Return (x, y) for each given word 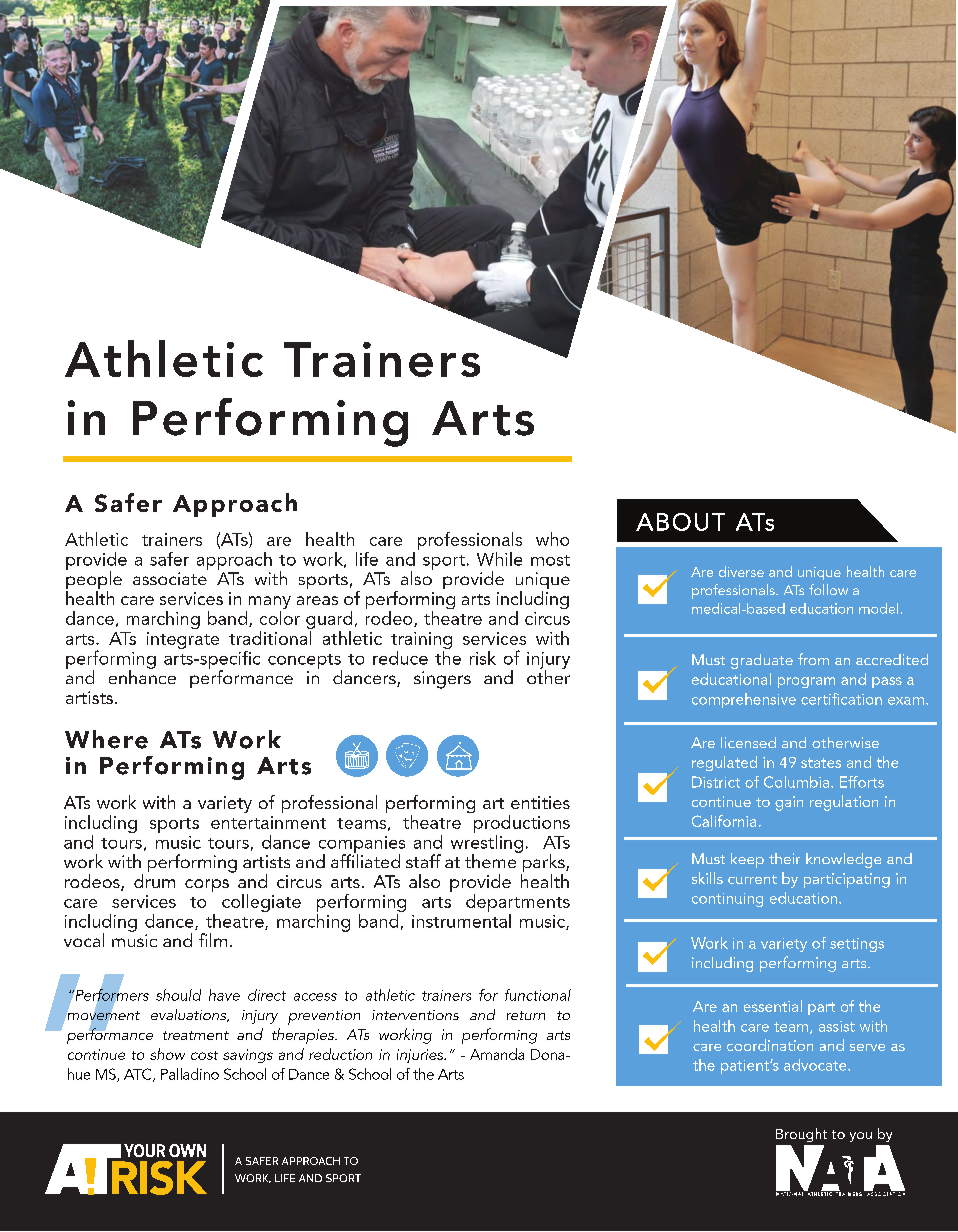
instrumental (461, 919)
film (213, 940)
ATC (139, 1075)
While (499, 559)
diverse (741, 571)
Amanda (497, 1054)
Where (106, 739)
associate (170, 578)
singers (442, 680)
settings (857, 945)
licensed (748, 742)
